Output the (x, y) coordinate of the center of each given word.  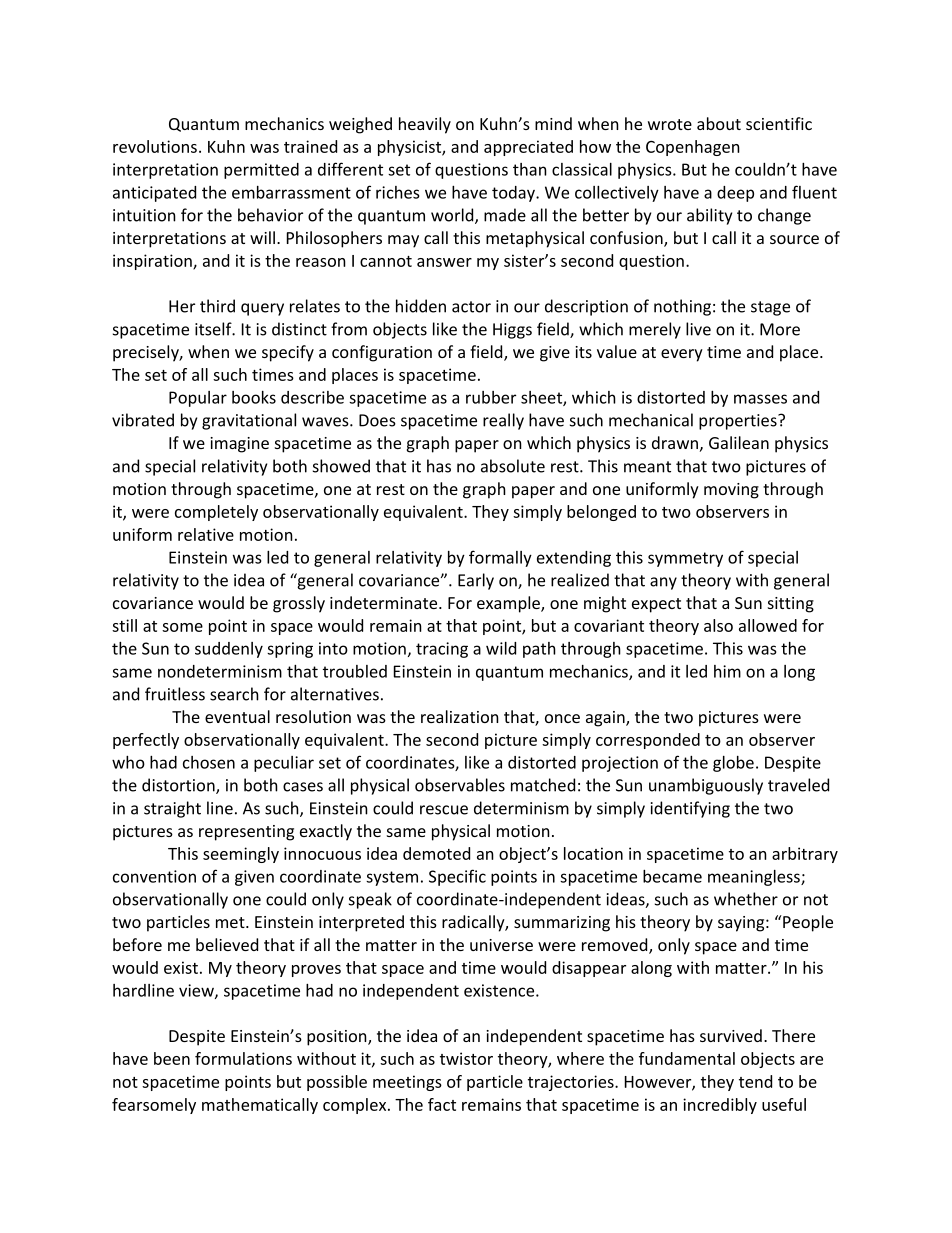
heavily (425, 125)
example (509, 604)
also (718, 625)
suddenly (229, 650)
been (172, 1058)
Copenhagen (693, 148)
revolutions (155, 146)
